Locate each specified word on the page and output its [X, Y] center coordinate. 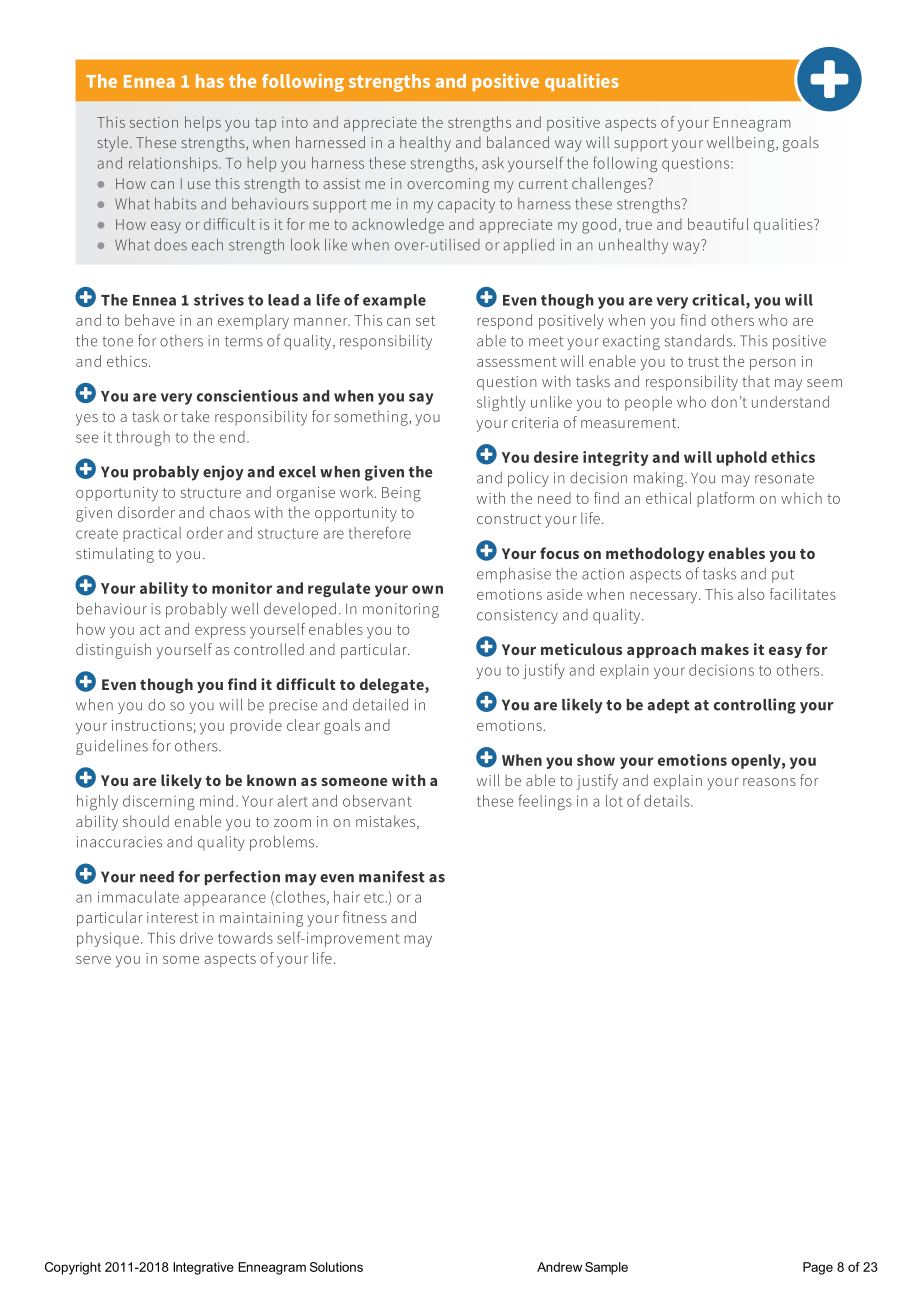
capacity [466, 205]
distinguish [113, 651]
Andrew [559, 1267]
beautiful [718, 224]
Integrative [203, 1268]
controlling [755, 706]
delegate [393, 686]
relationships [174, 164]
